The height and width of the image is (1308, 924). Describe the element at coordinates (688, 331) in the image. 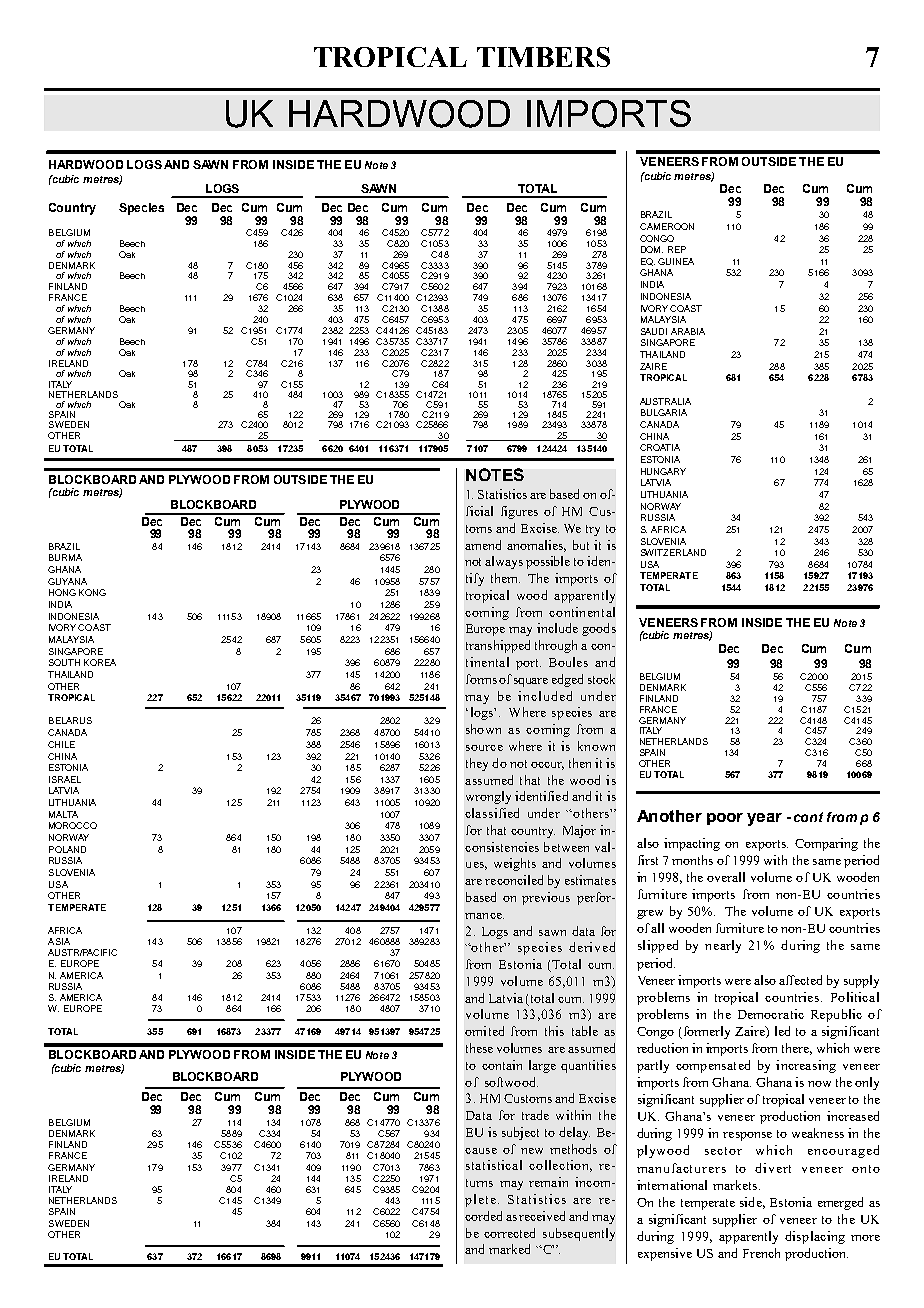

I see `ARABIA` at that location.
